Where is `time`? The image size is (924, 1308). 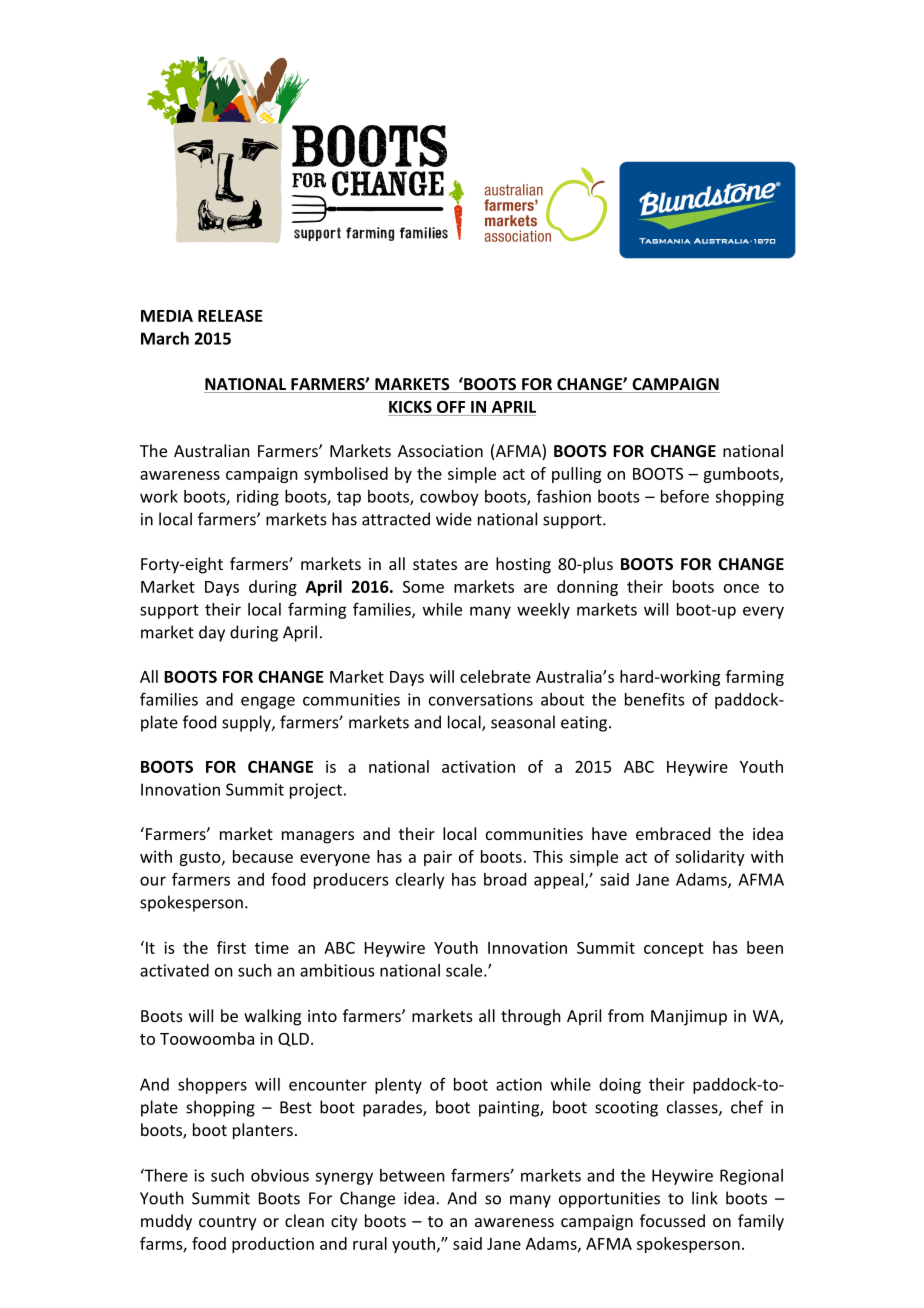
time is located at coordinates (272, 947).
